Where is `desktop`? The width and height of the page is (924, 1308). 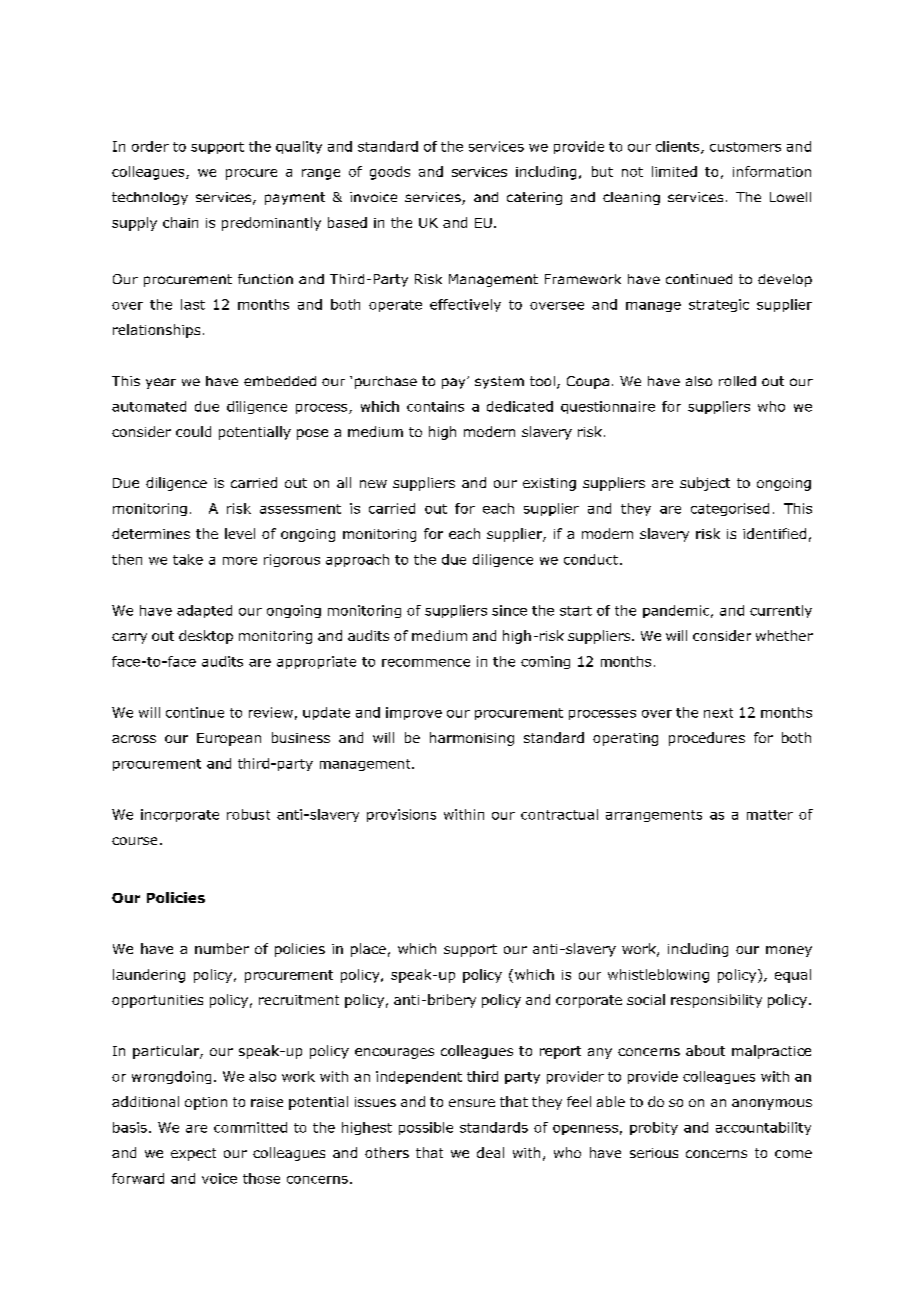 desktop is located at coordinates (206, 637).
